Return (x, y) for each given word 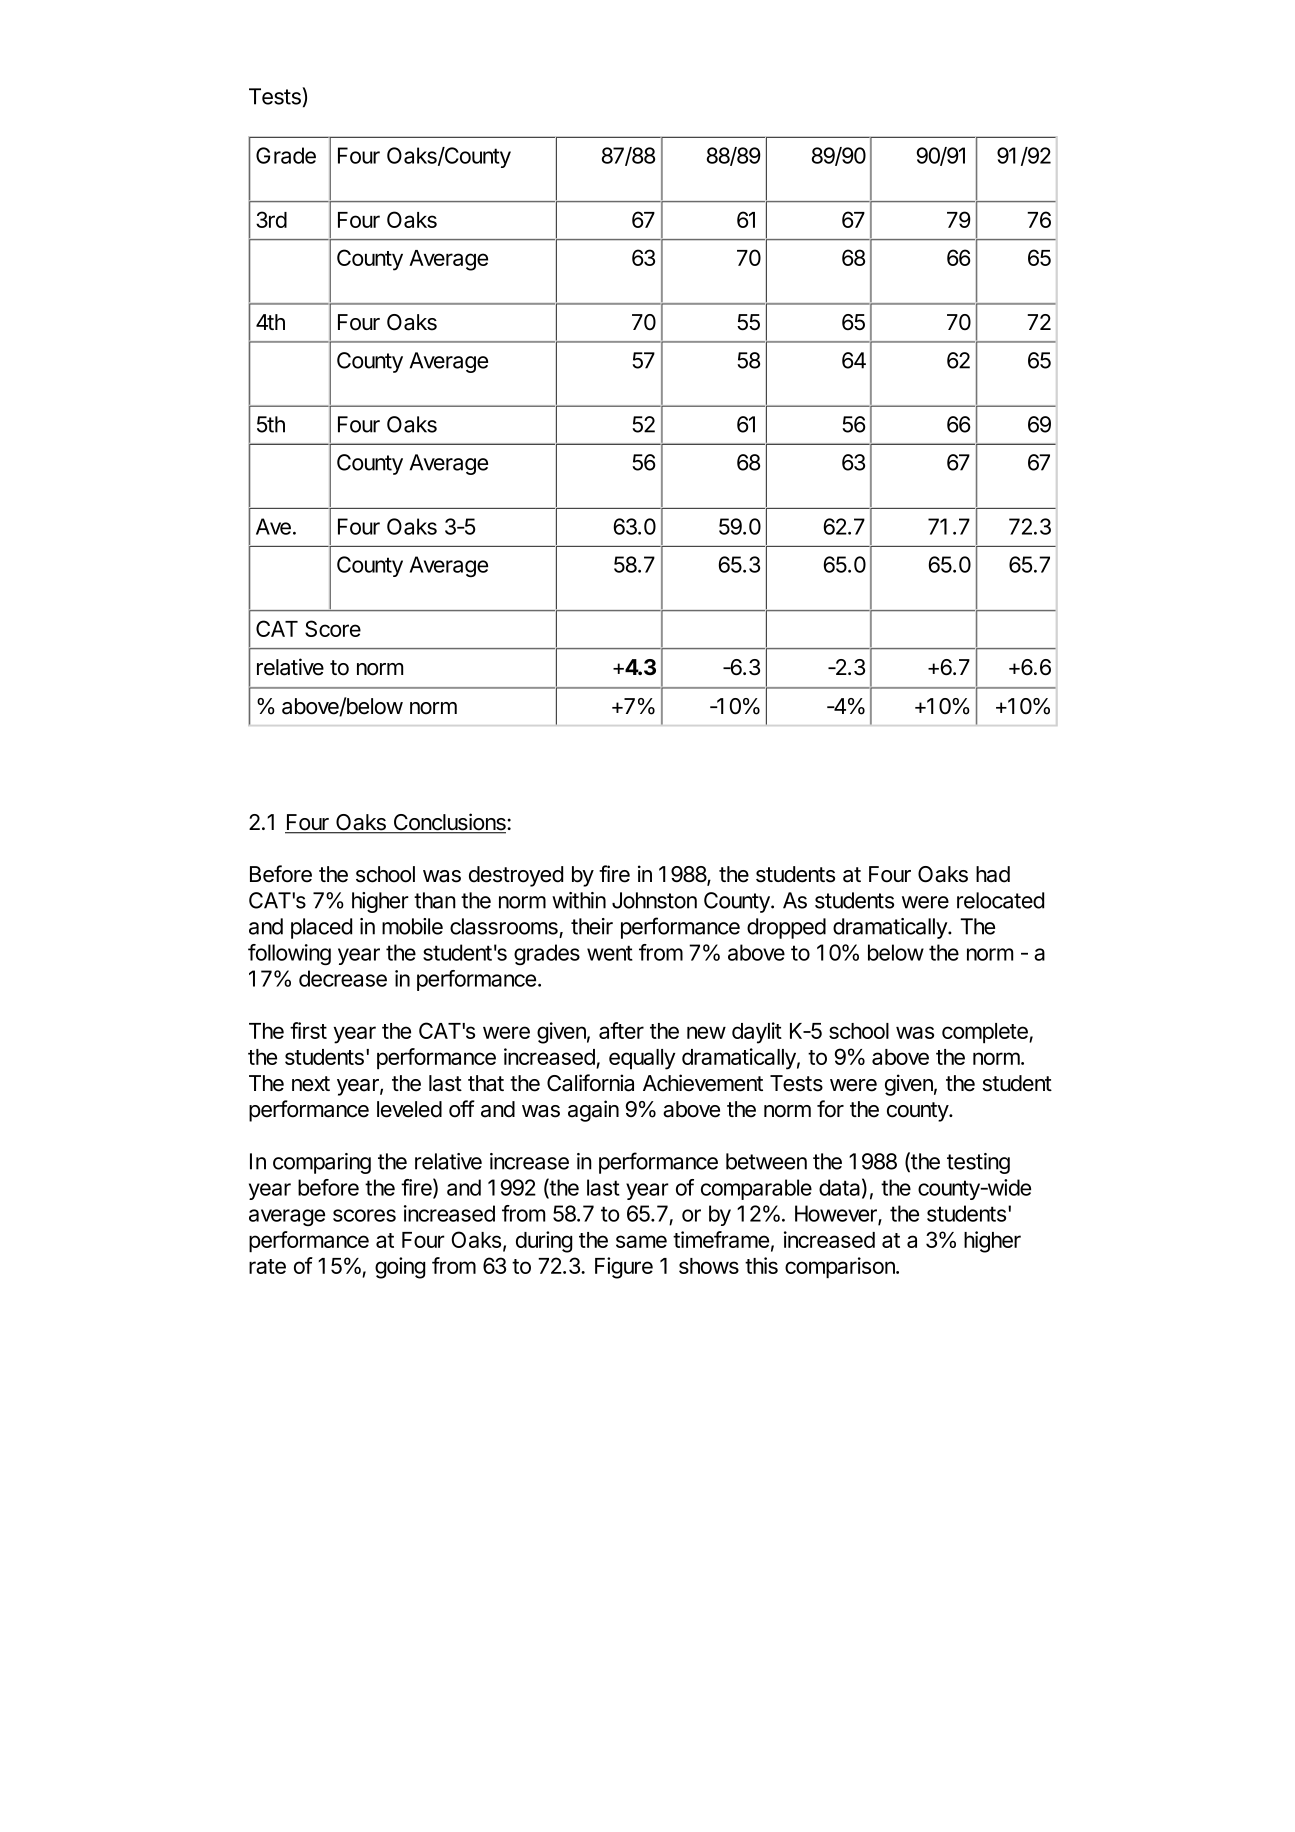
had (993, 874)
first (308, 1030)
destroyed (516, 876)
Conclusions (449, 823)
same (641, 1241)
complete (986, 1033)
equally (642, 1059)
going (400, 1268)
